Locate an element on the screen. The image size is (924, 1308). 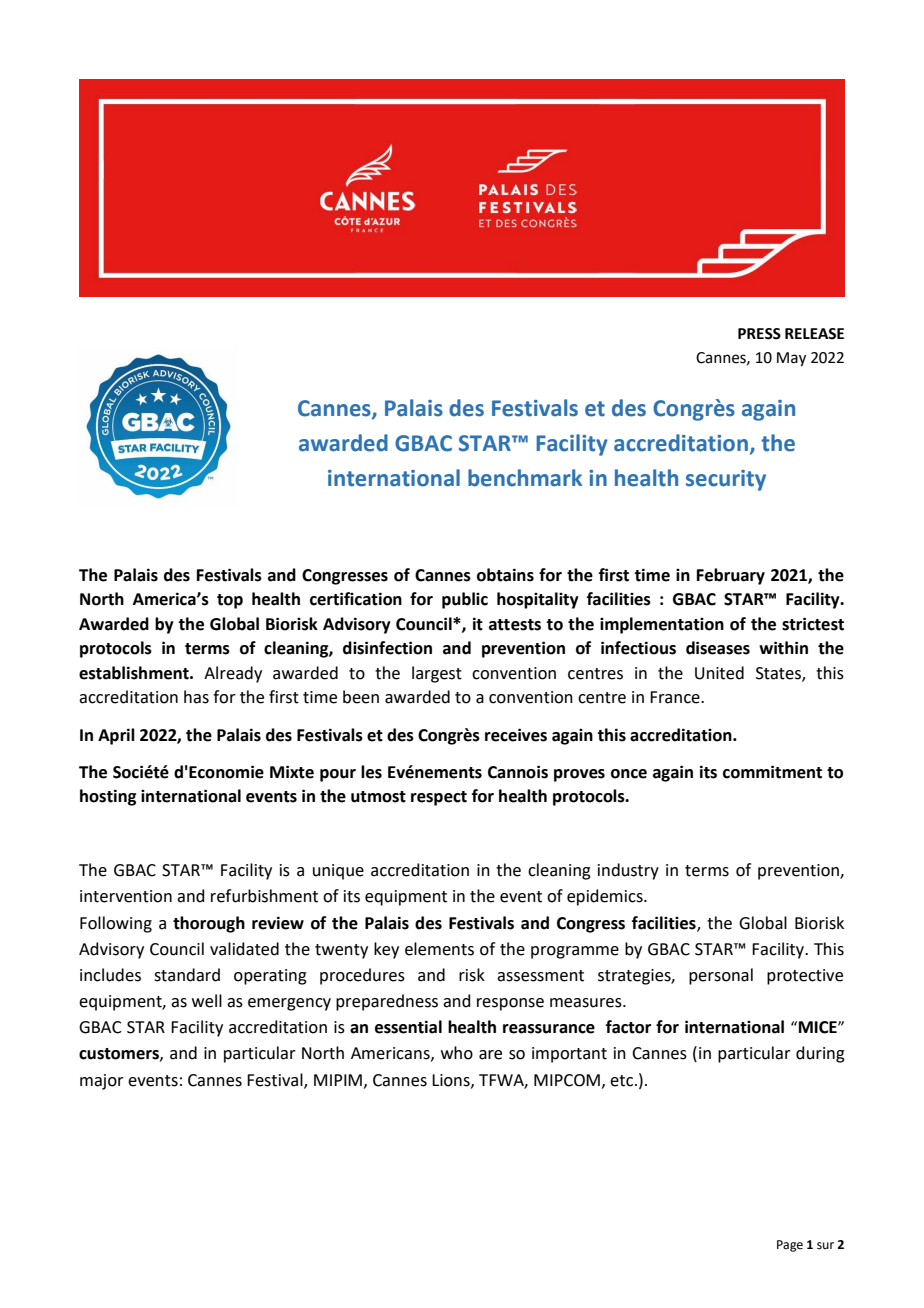
PRESS is located at coordinates (759, 334).
